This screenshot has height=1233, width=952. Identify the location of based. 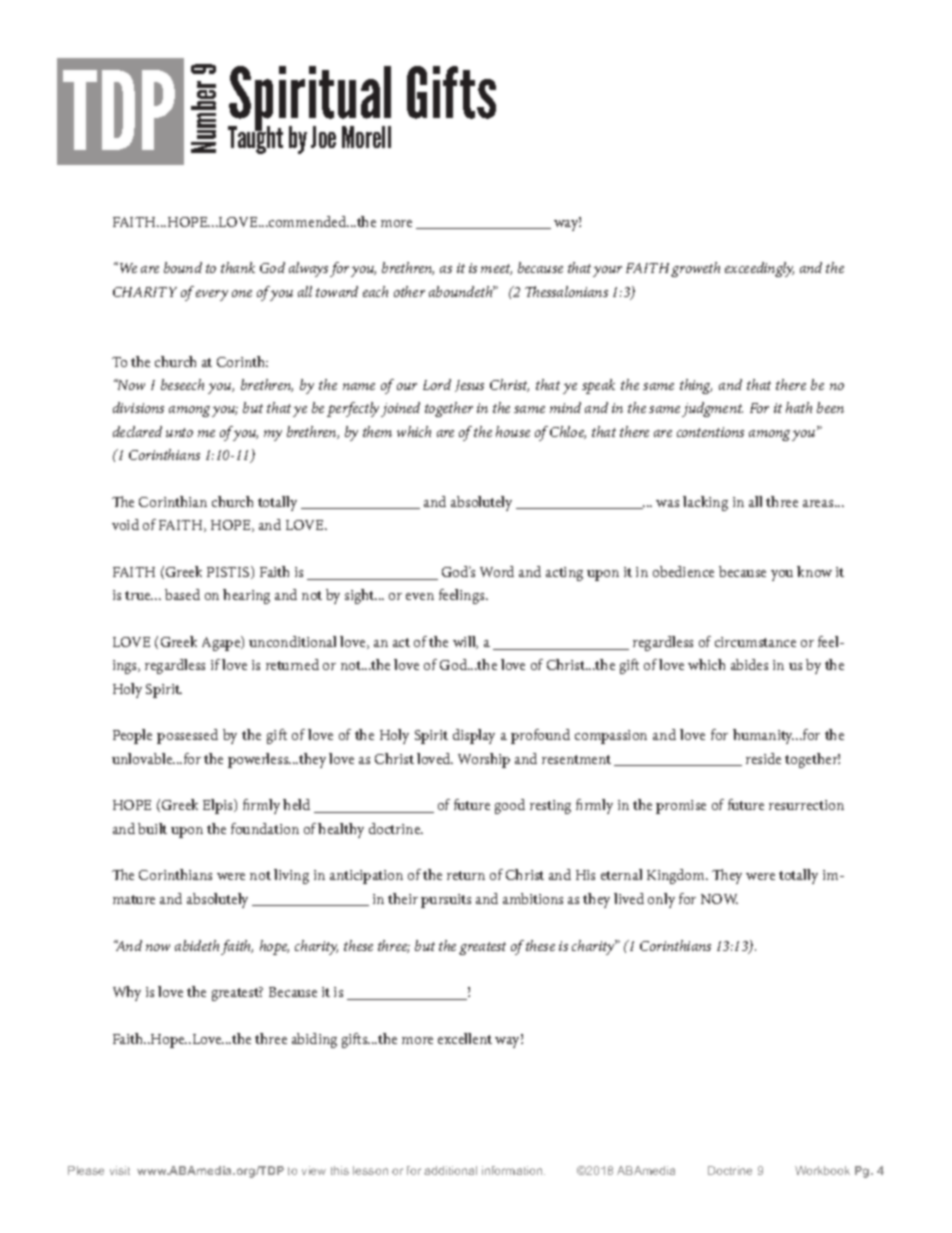
(182, 594).
